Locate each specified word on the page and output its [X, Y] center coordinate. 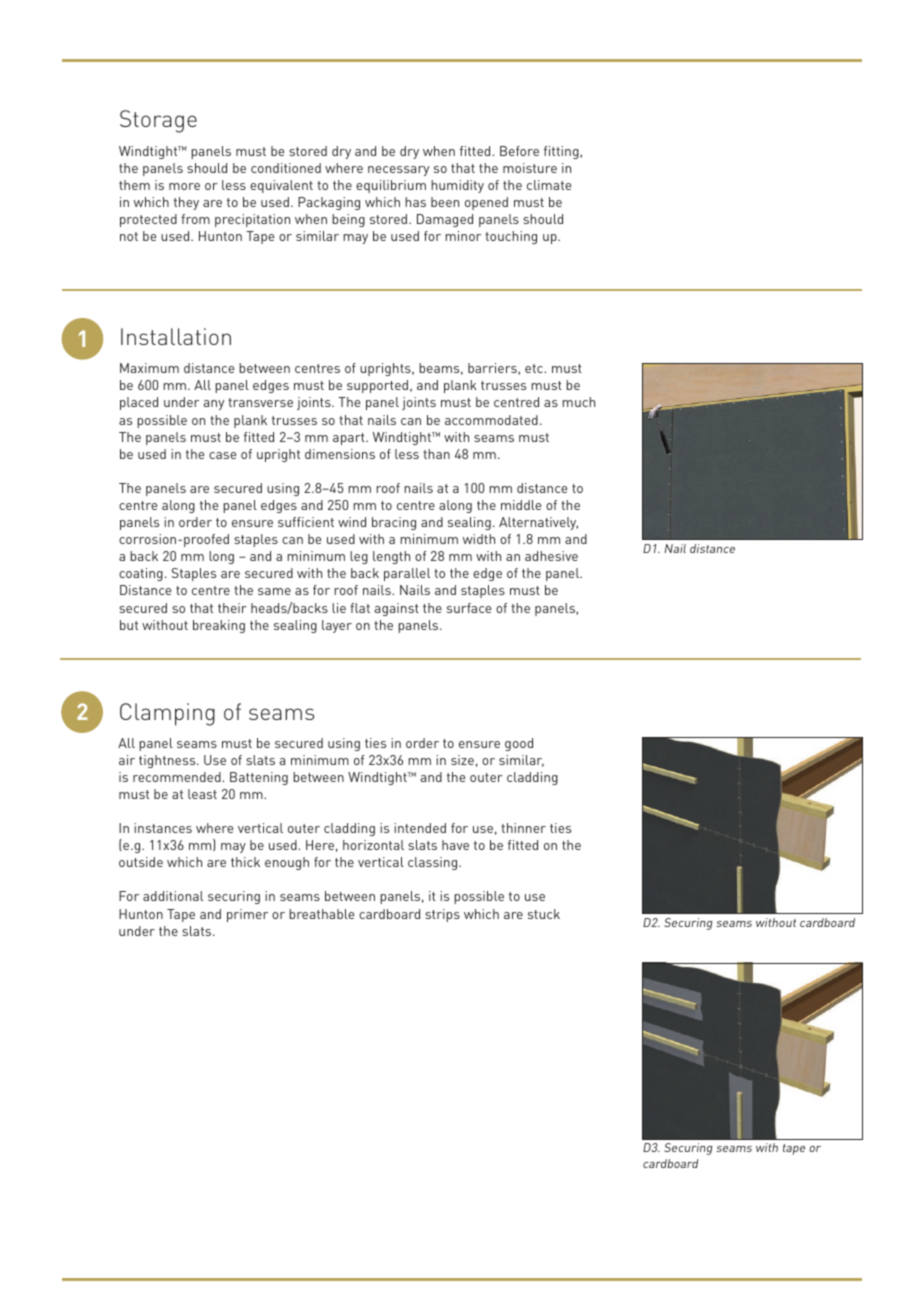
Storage [158, 121]
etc [535, 368]
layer [337, 626]
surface [469, 608]
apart [350, 439]
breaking [219, 626]
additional [173, 896]
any [214, 405]
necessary [398, 171]
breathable [321, 914]
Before [519, 151]
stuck [544, 914]
